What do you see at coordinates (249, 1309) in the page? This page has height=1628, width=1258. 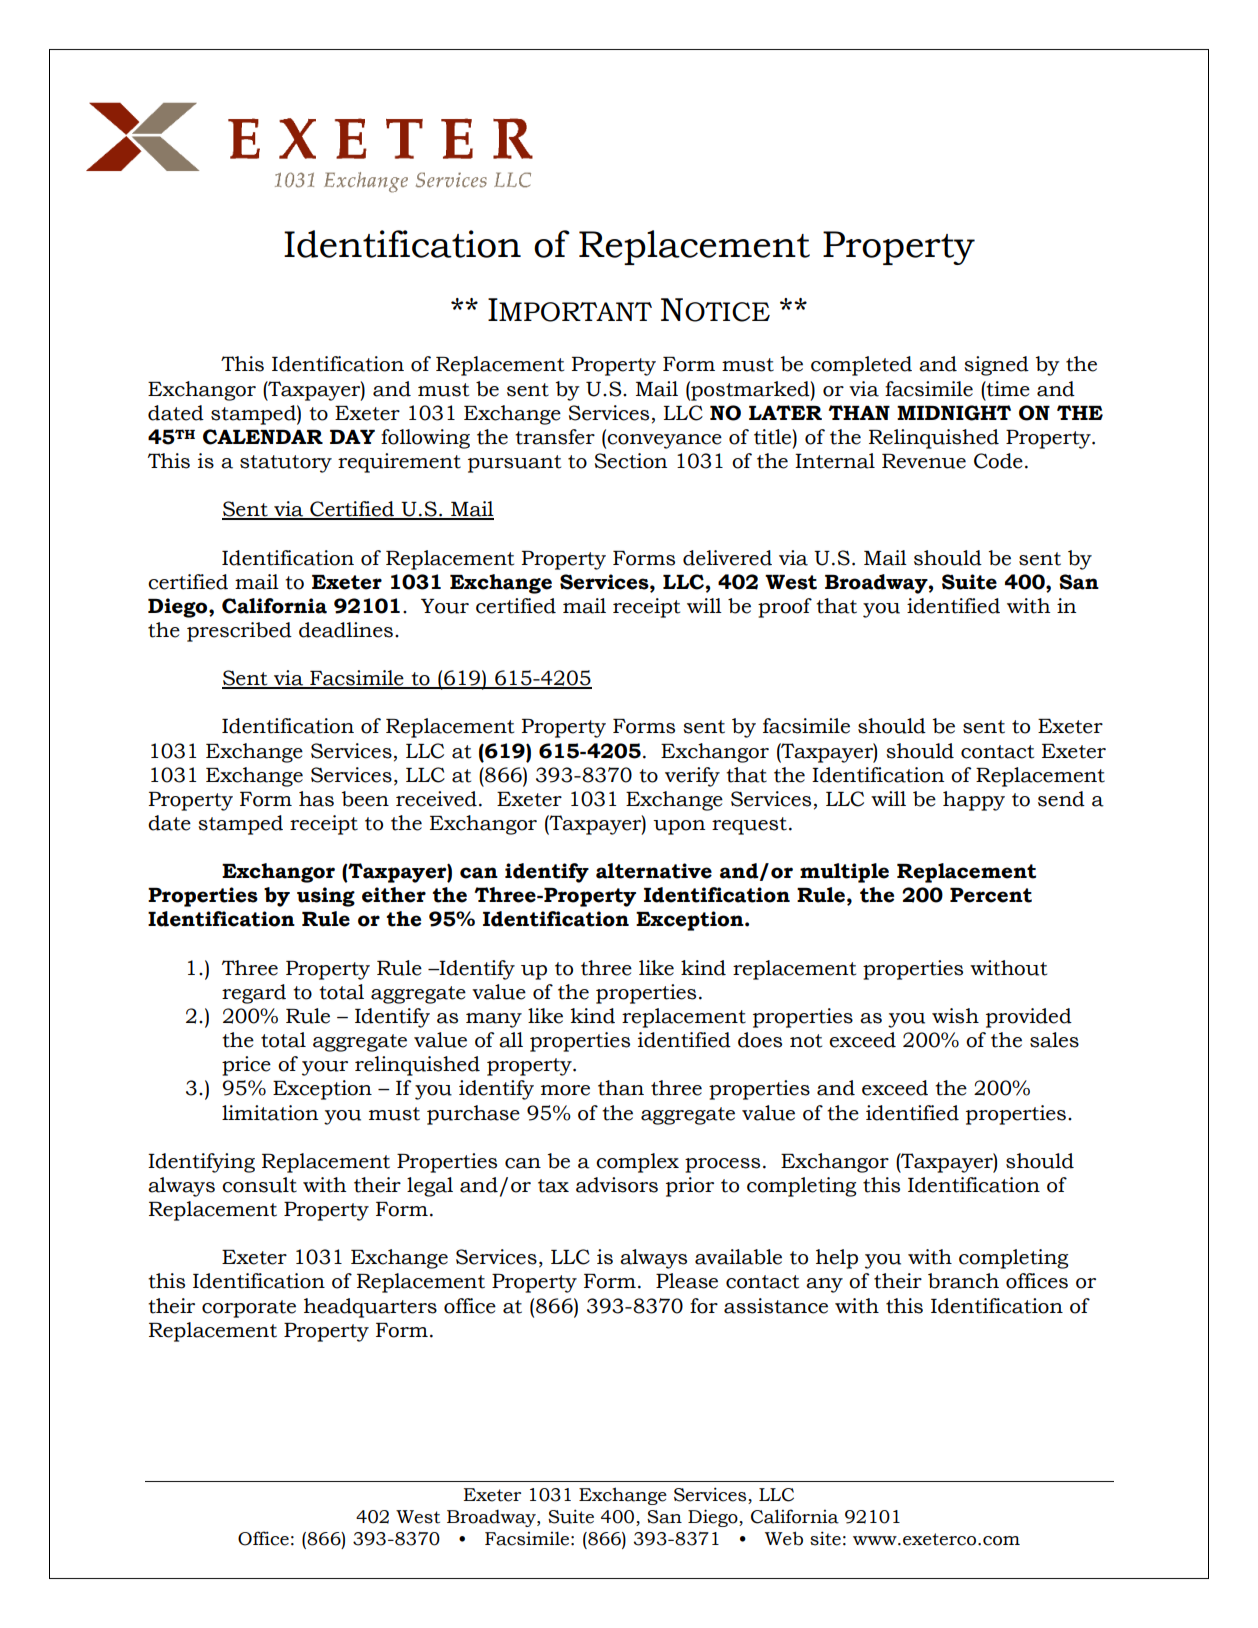 I see `corporate` at bounding box center [249, 1309].
